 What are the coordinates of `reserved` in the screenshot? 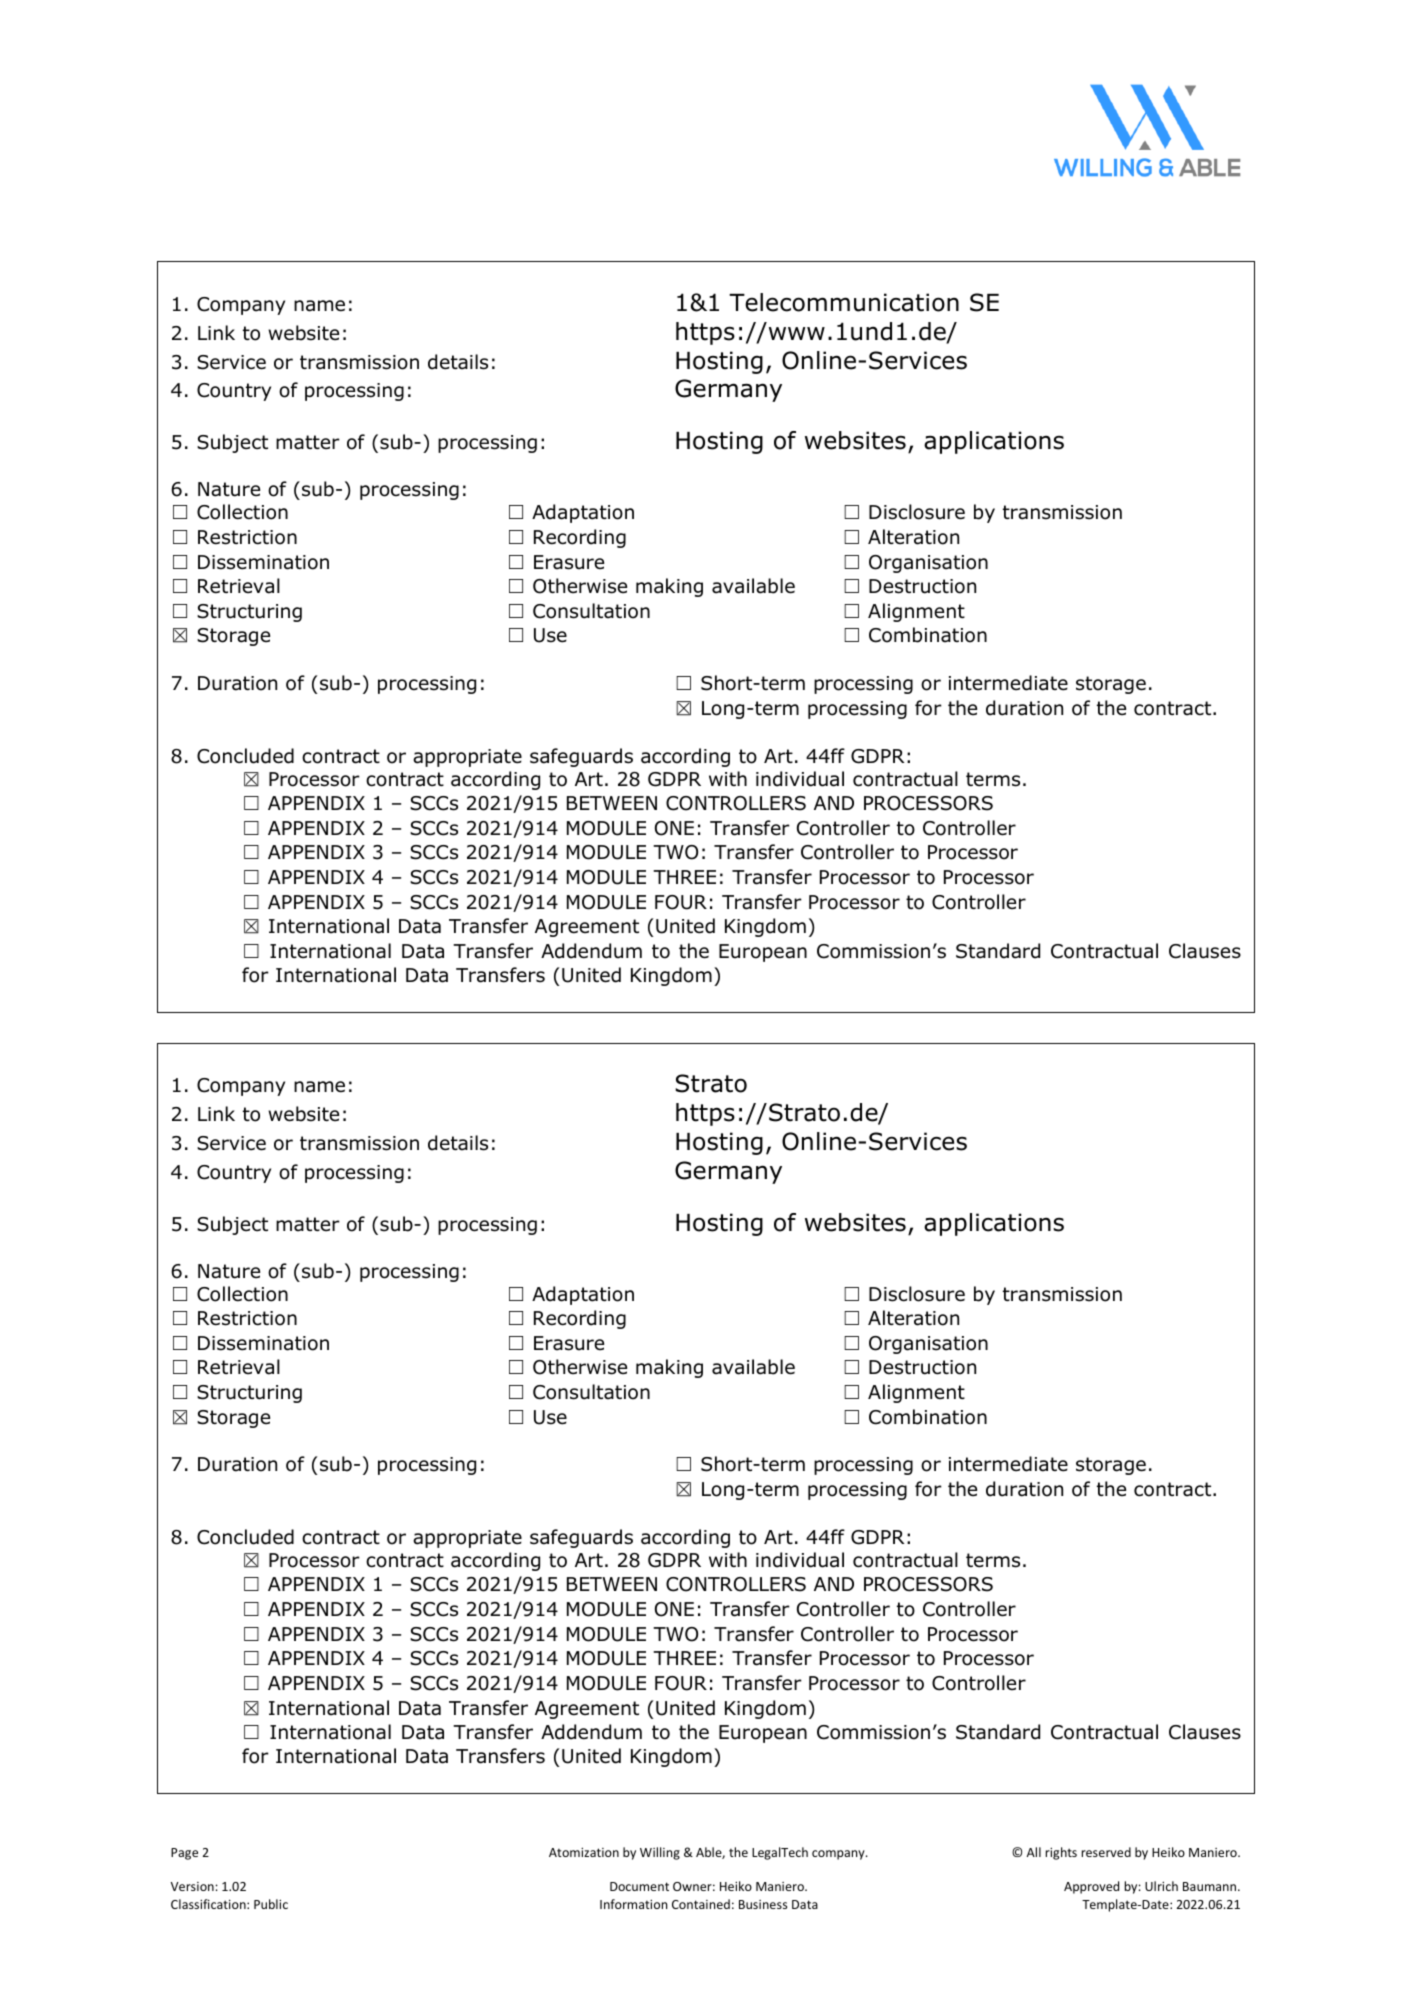 It's located at (1106, 1852).
